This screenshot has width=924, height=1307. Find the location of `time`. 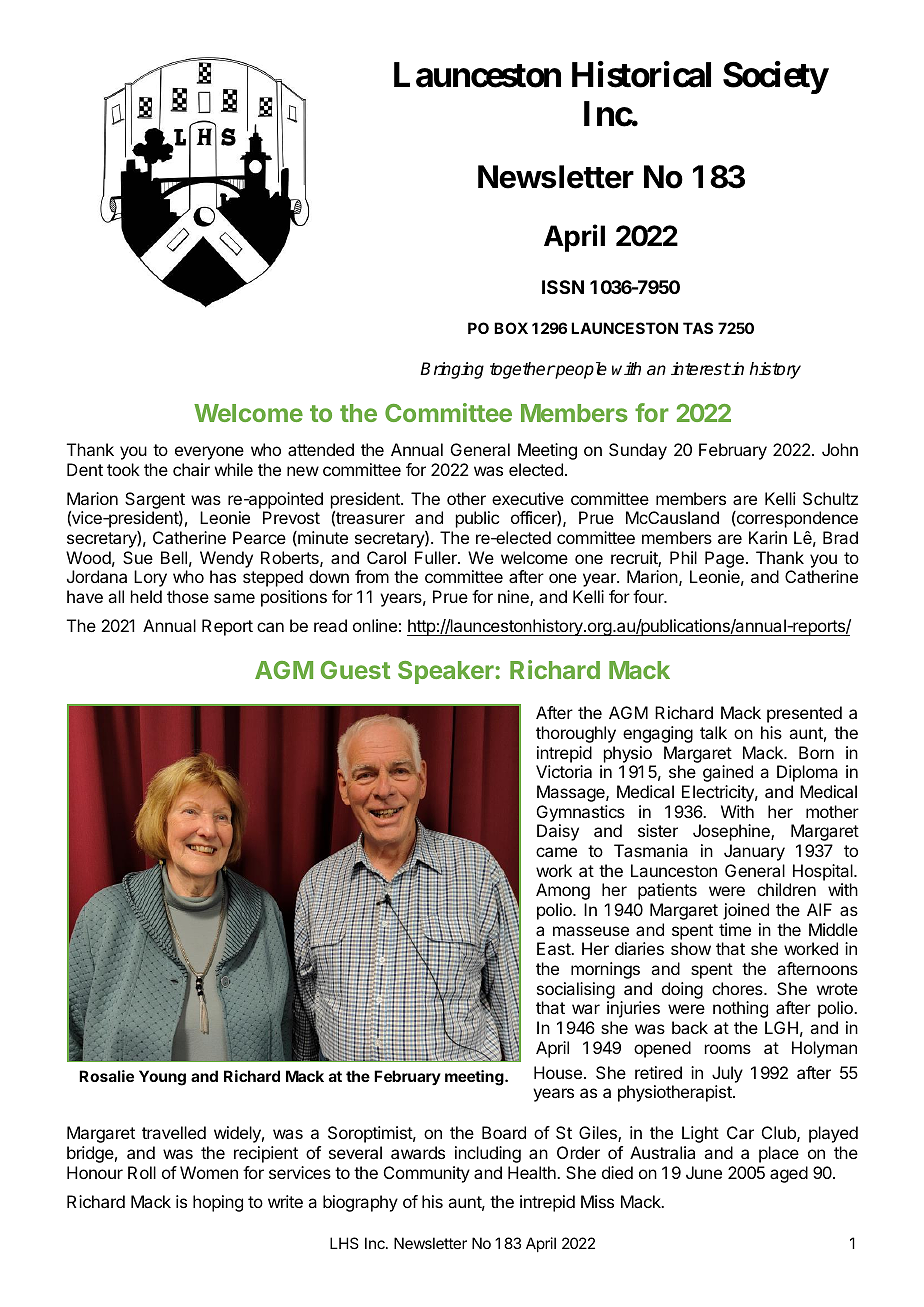

time is located at coordinates (735, 929).
